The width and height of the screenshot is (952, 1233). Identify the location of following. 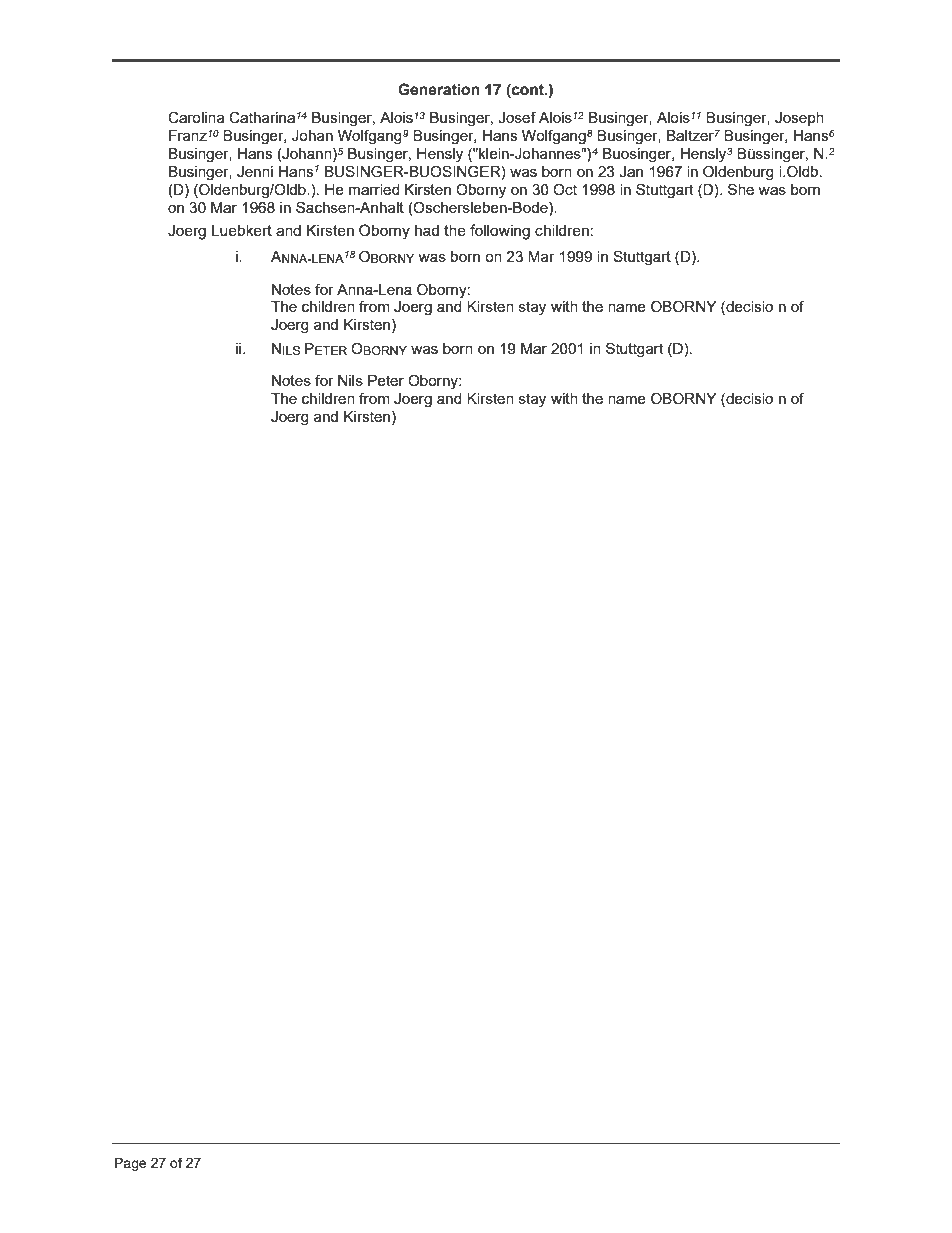
(500, 232).
